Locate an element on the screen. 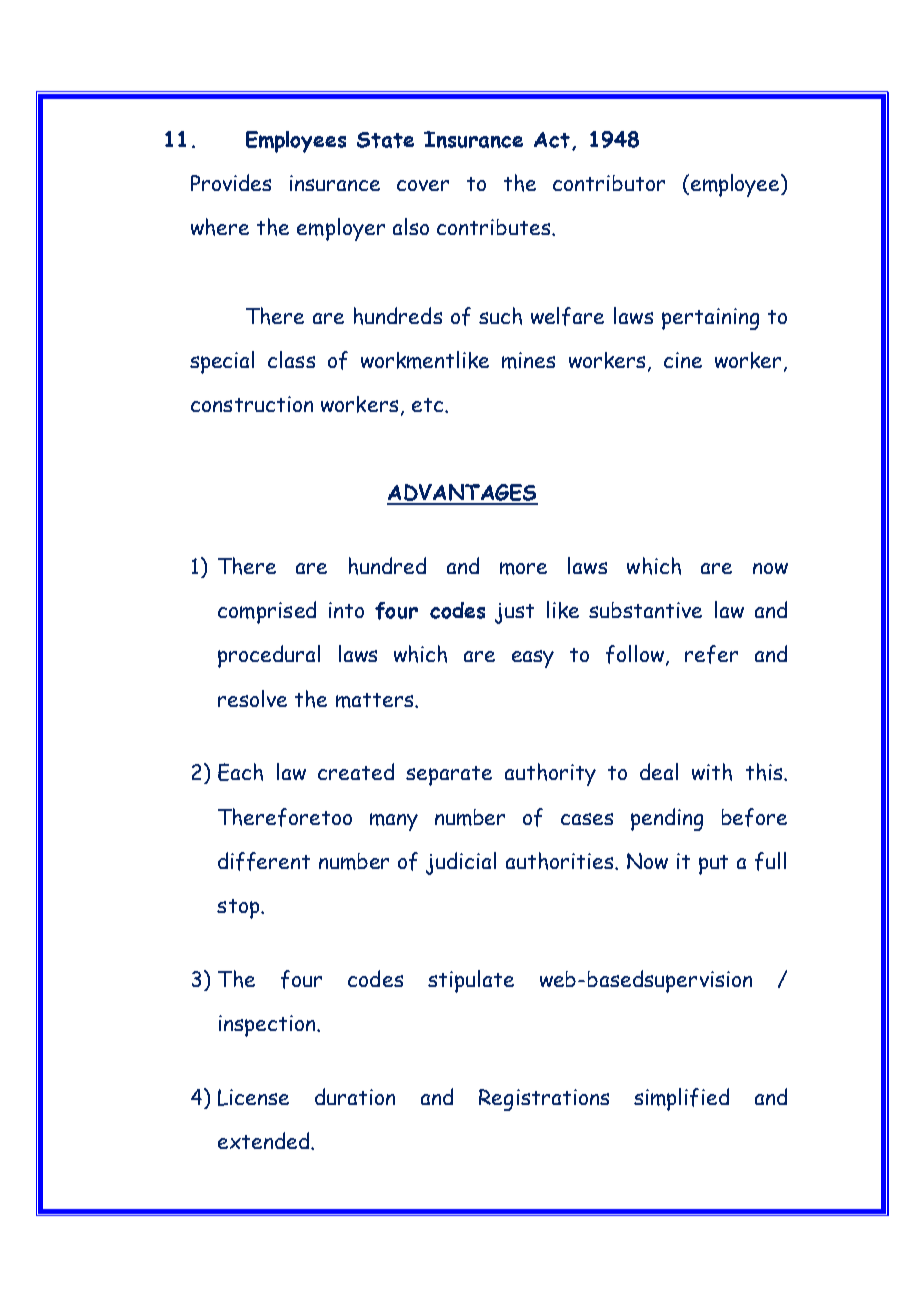 The width and height of the screenshot is (924, 1308). separate is located at coordinates (449, 776).
